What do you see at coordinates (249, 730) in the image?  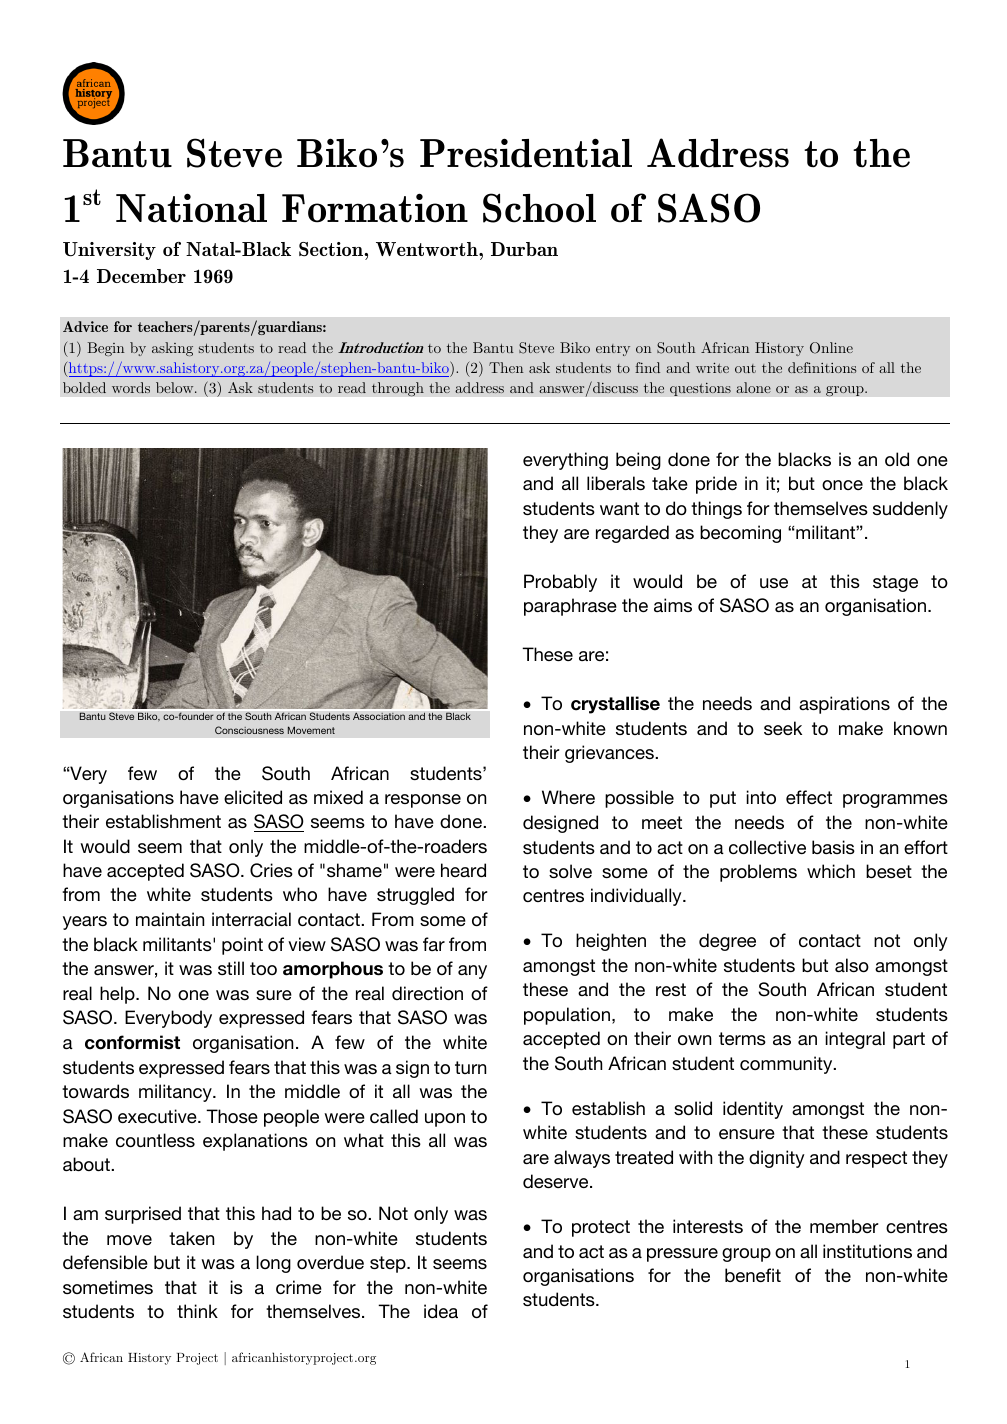 I see `Consciousness` at bounding box center [249, 730].
